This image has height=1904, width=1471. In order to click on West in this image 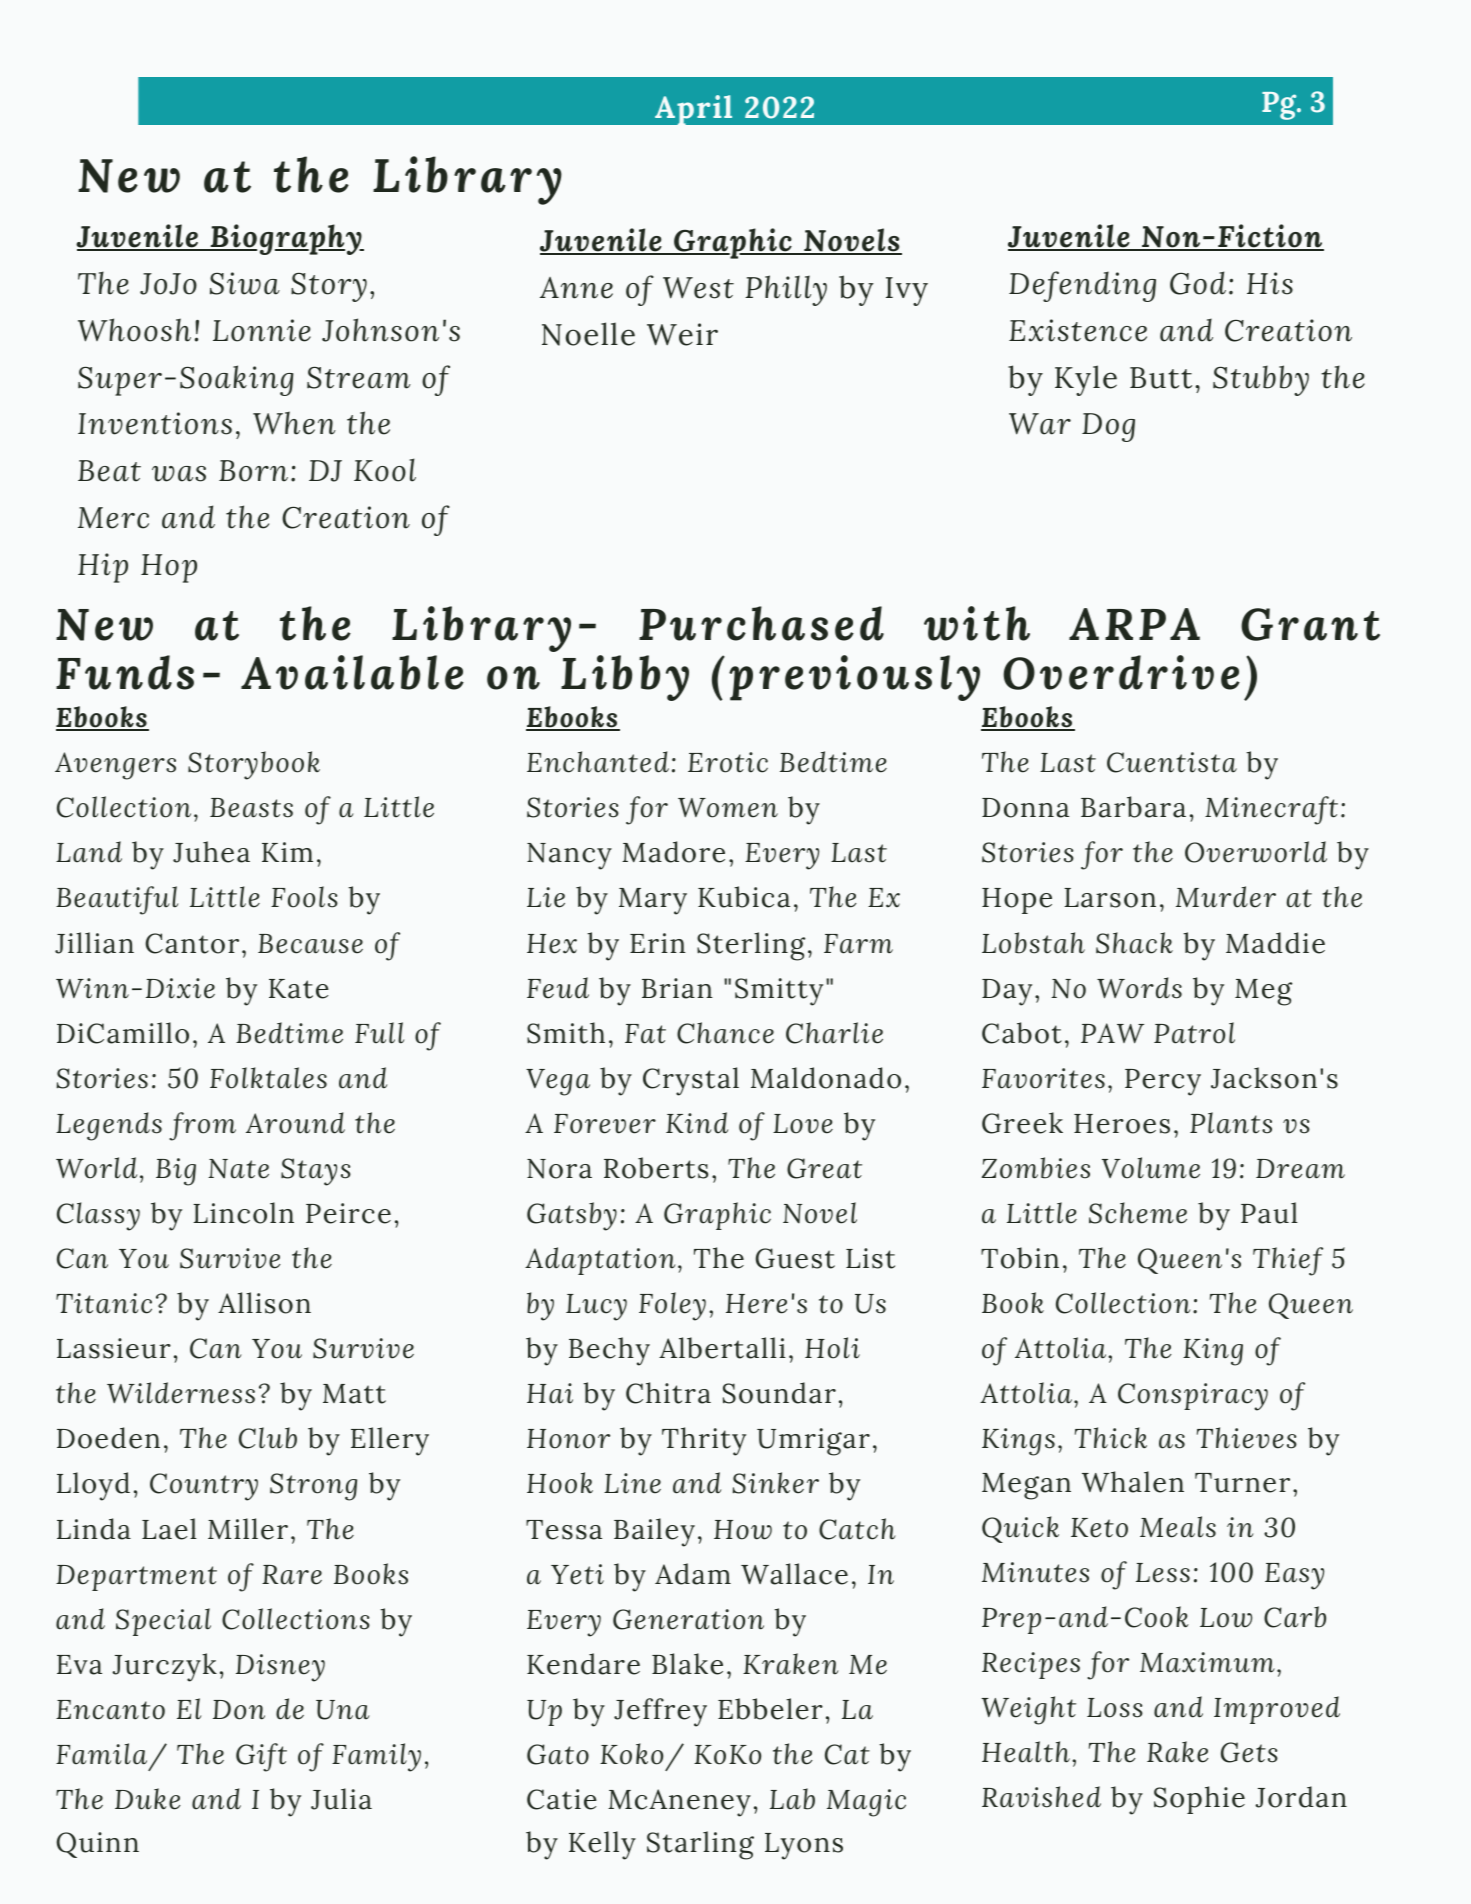, I will do `click(698, 288)`.
